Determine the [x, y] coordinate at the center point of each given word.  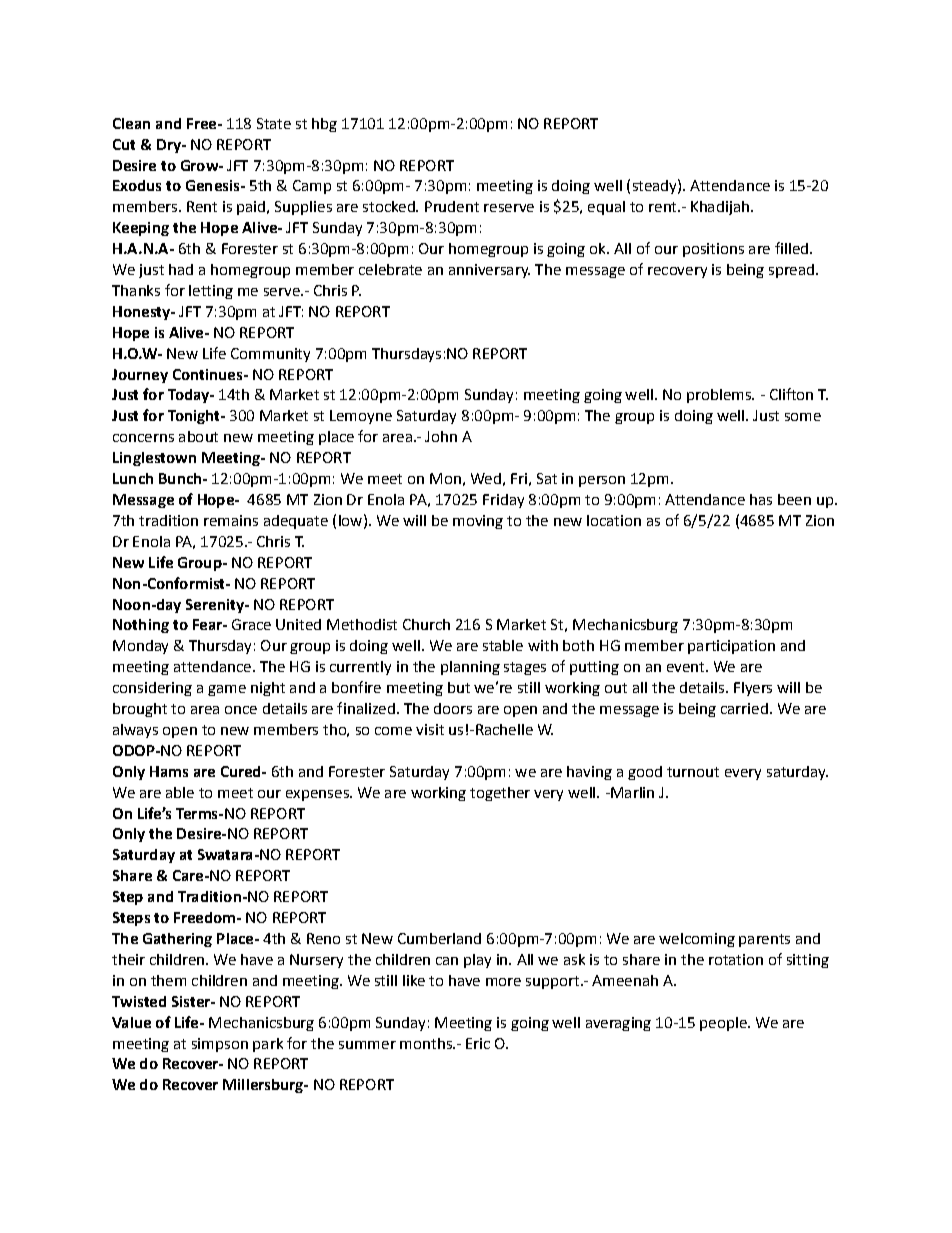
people [724, 1024]
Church [426, 624]
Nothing [141, 626]
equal [606, 208]
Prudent [452, 206]
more [503, 982]
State [274, 123]
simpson [220, 1045]
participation [731, 647]
